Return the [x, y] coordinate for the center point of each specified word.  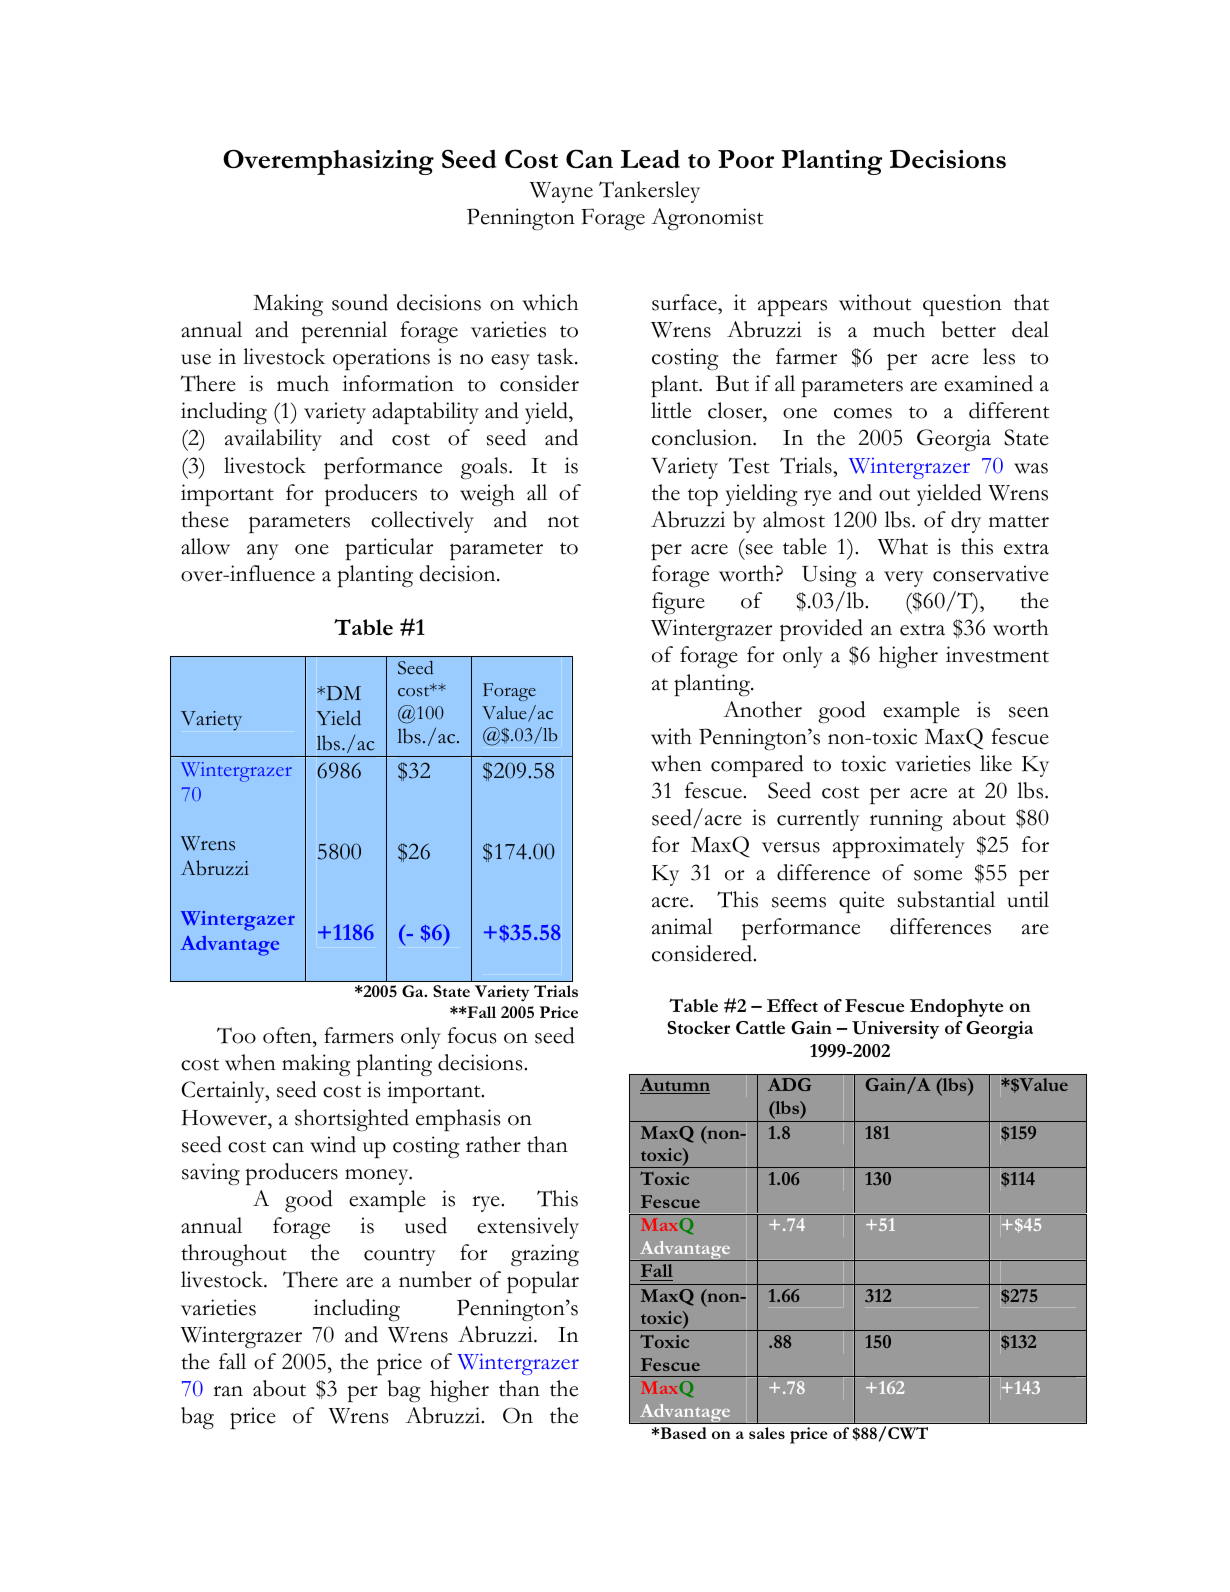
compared [757, 766]
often [288, 1035]
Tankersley [649, 192]
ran [228, 1391]
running [906, 820]
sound [360, 302]
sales [767, 1433]
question [962, 305]
